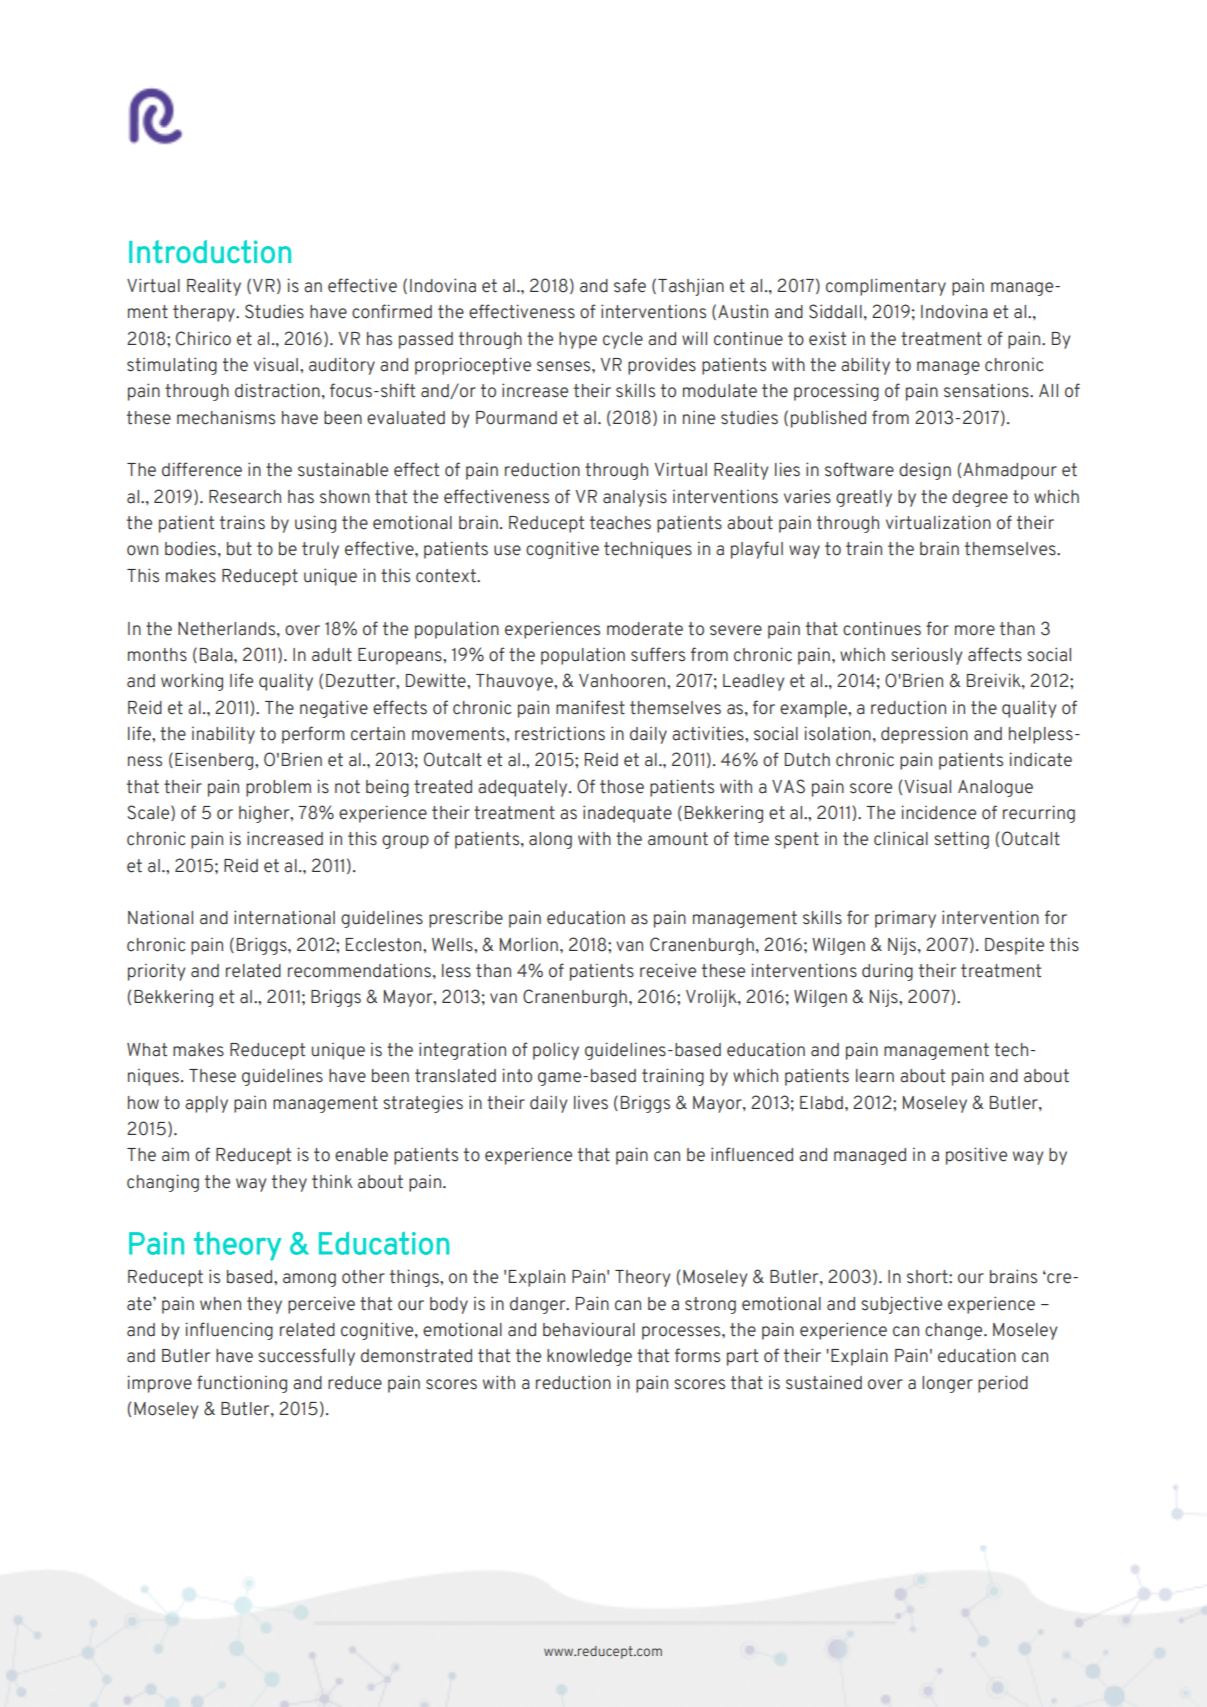  Describe the element at coordinates (627, 814) in the screenshot. I see `inadequate` at that location.
